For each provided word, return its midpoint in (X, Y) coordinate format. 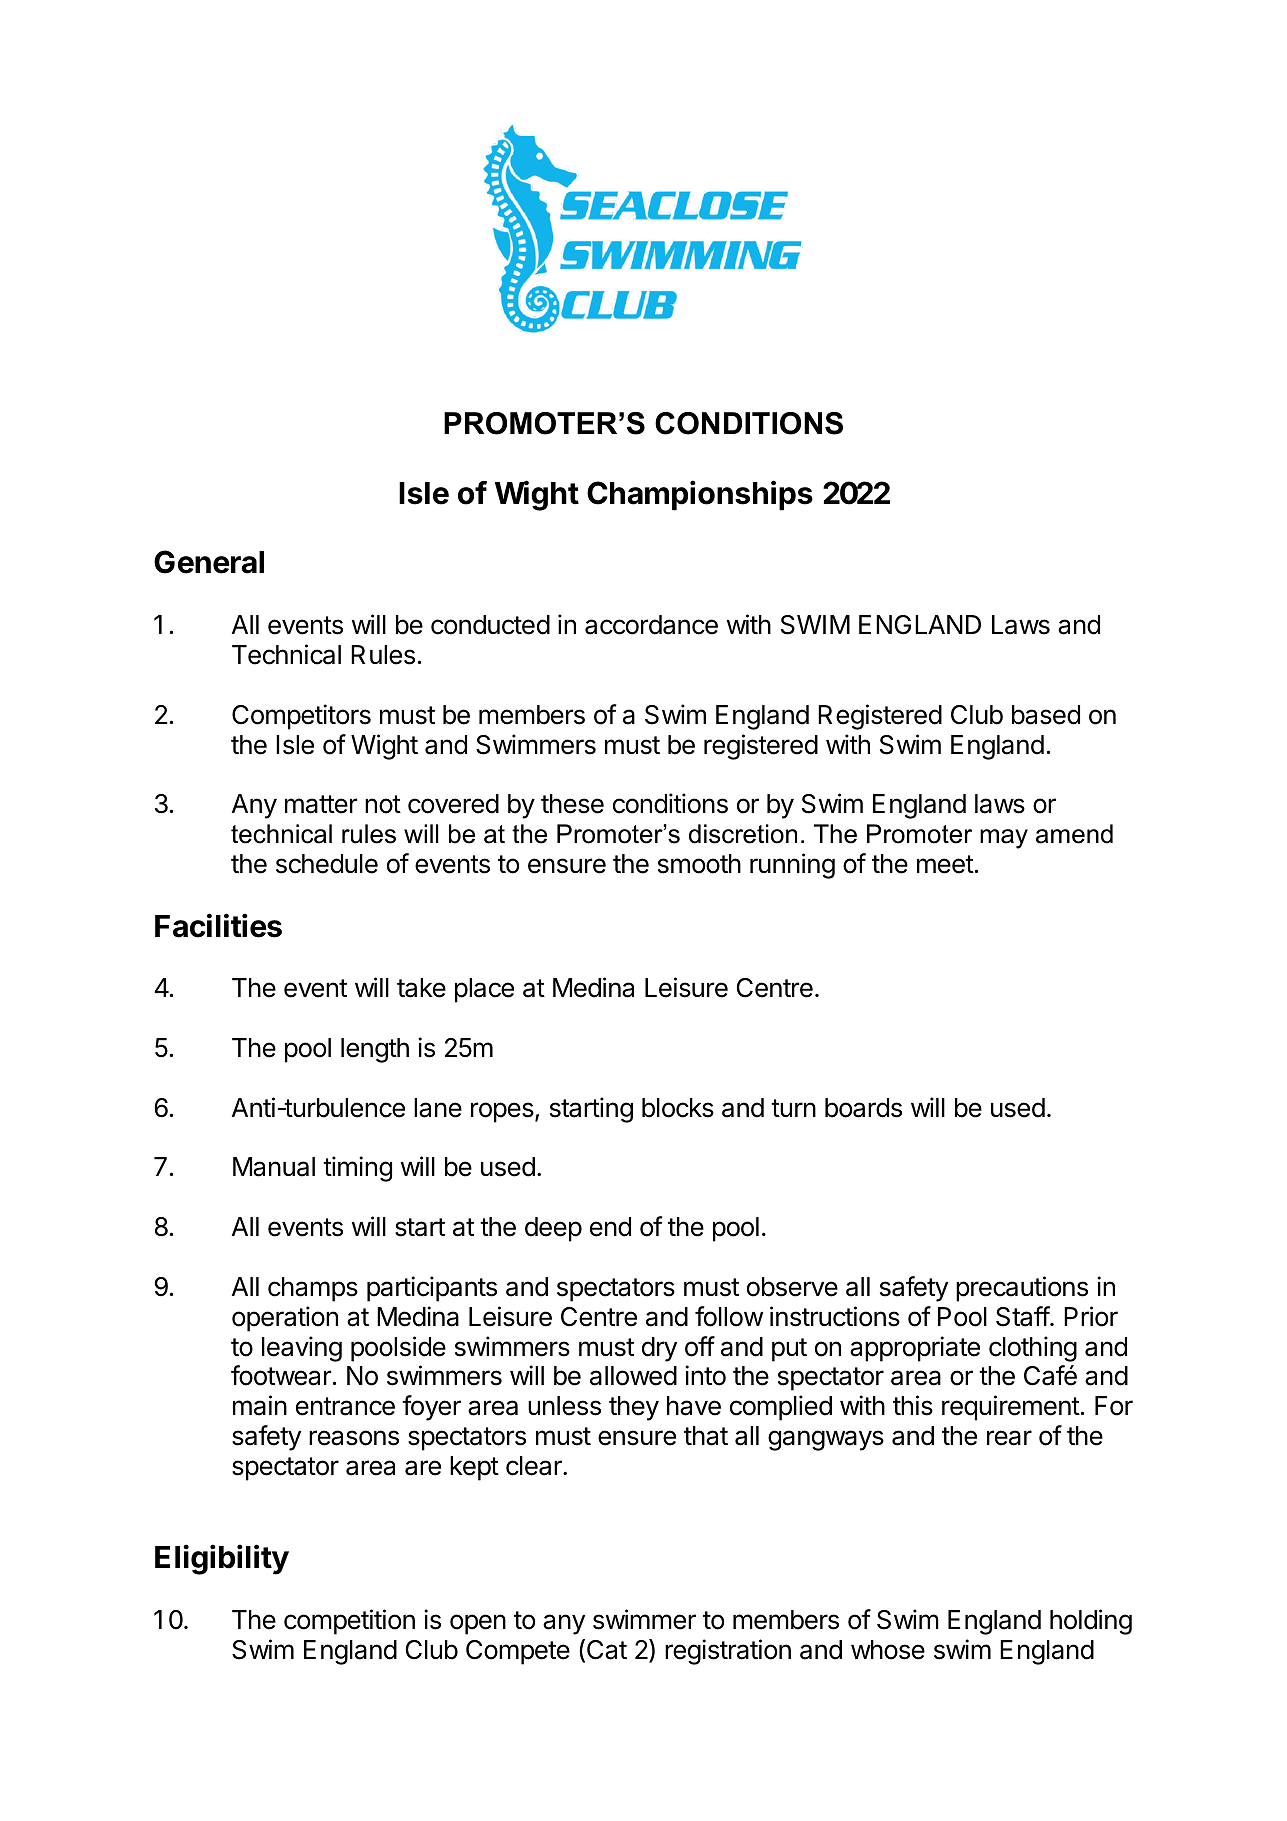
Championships (700, 495)
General (209, 562)
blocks (678, 1108)
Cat (607, 1650)
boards (863, 1108)
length (375, 1050)
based (1046, 715)
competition (349, 1622)
